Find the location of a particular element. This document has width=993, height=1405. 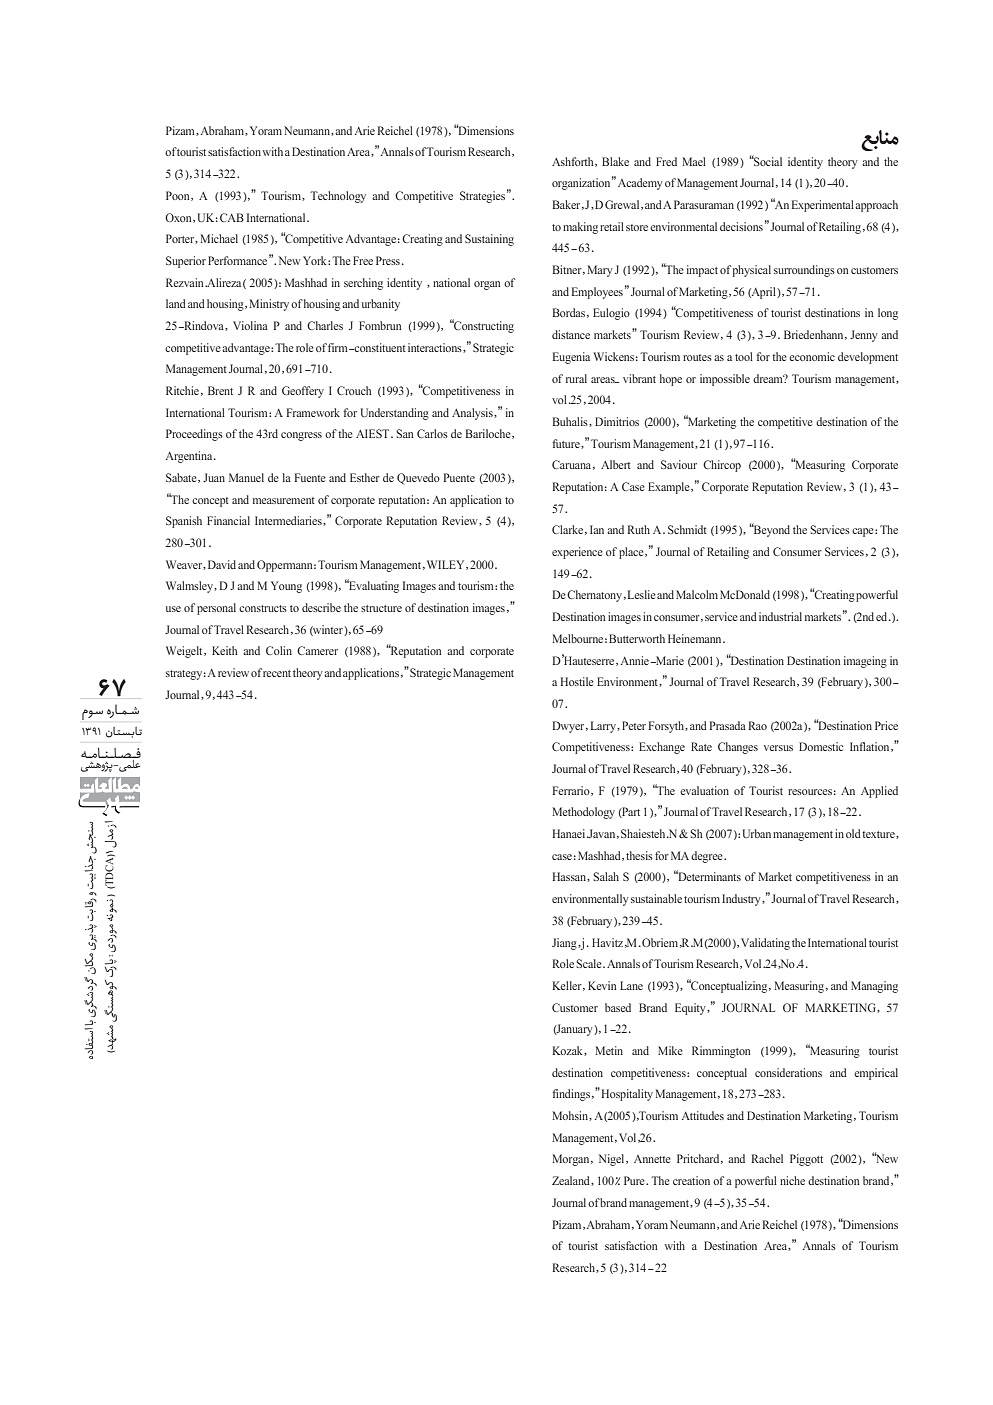

findings is located at coordinates (571, 1095).
